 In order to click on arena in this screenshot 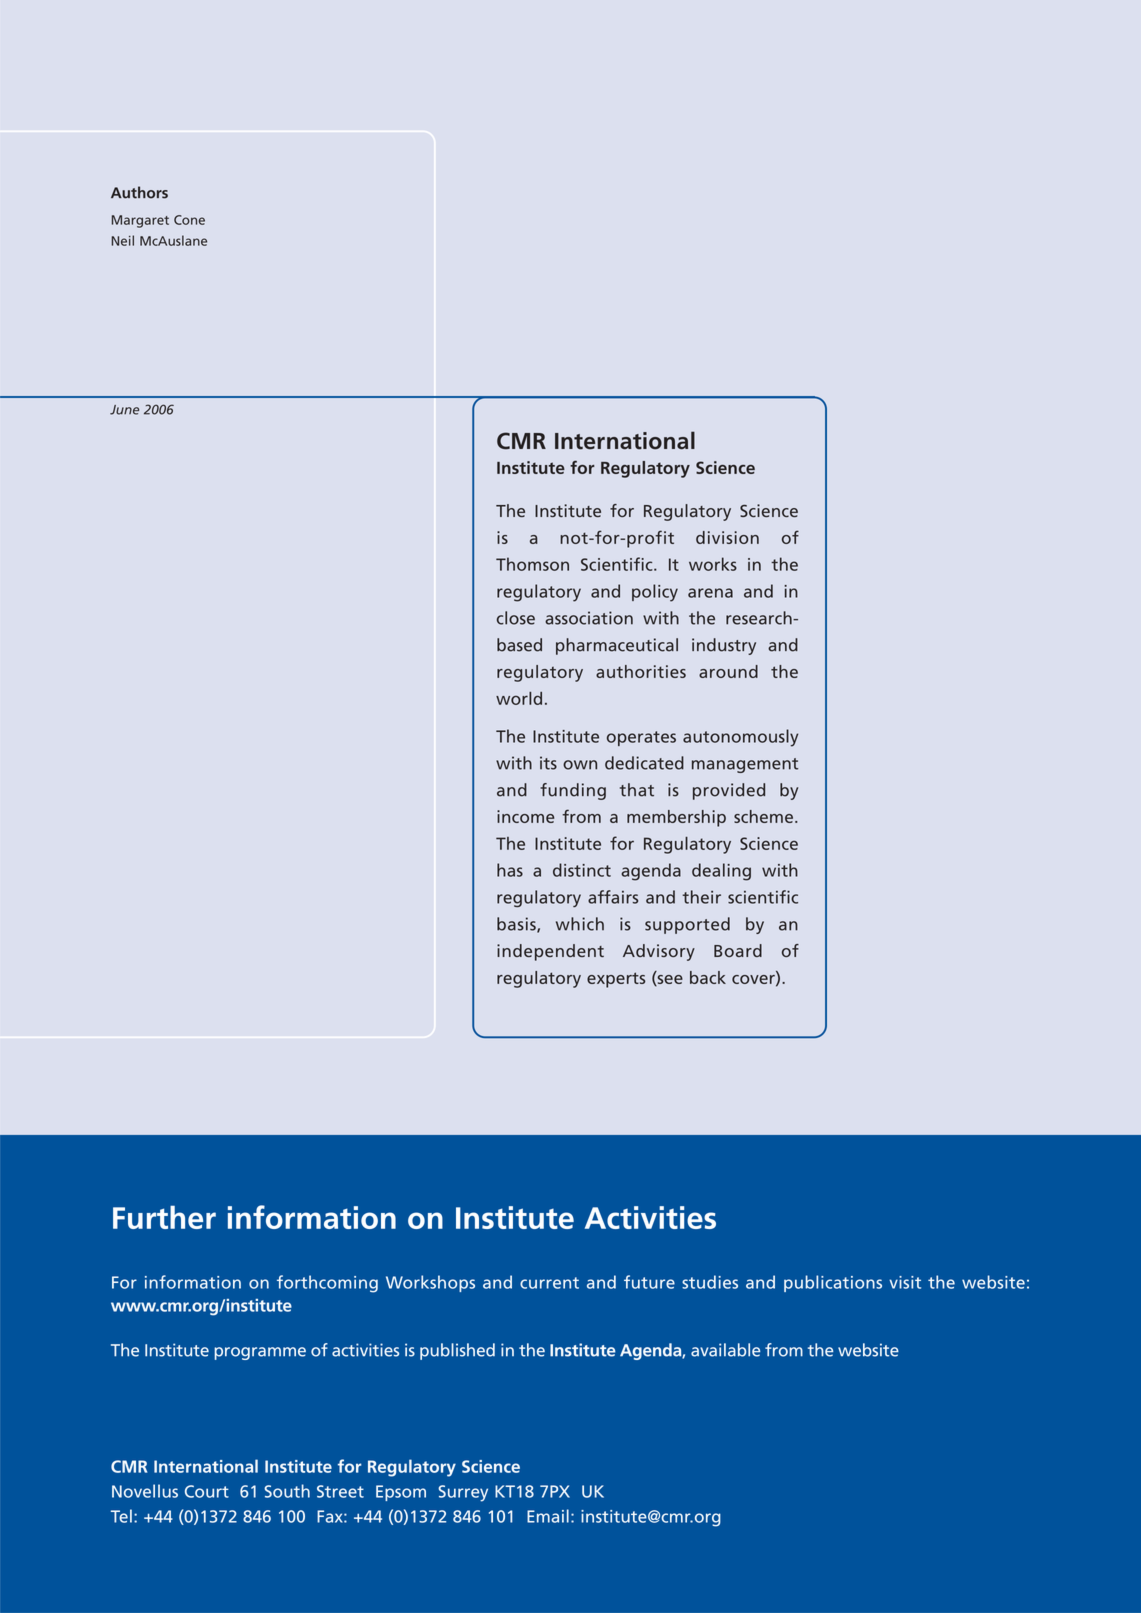, I will do `click(710, 593)`.
